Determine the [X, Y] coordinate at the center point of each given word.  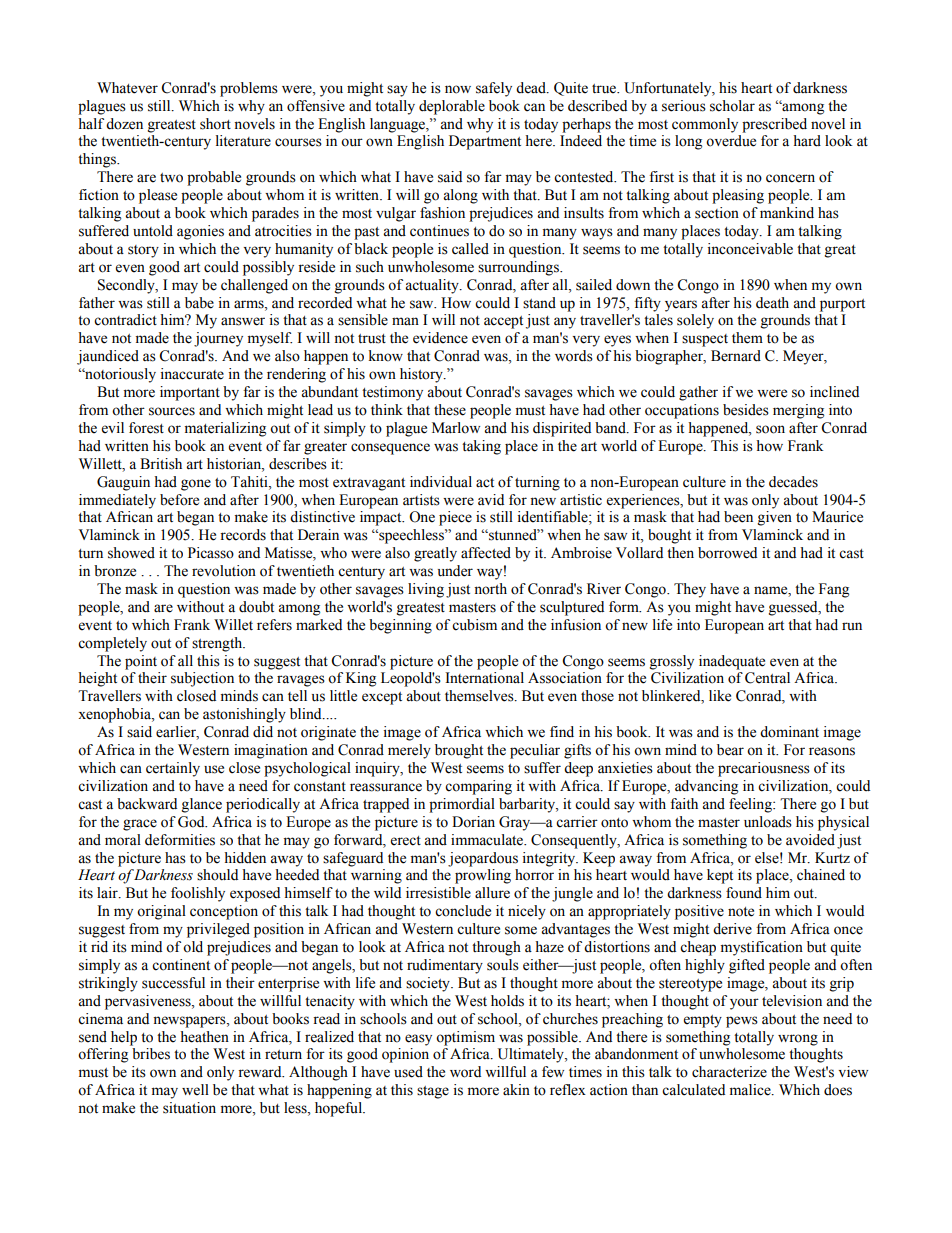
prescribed [774, 125]
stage [433, 1092]
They [690, 590]
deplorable [452, 107]
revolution [224, 571]
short [215, 124]
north [490, 589]
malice [751, 1090]
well [195, 1090]
